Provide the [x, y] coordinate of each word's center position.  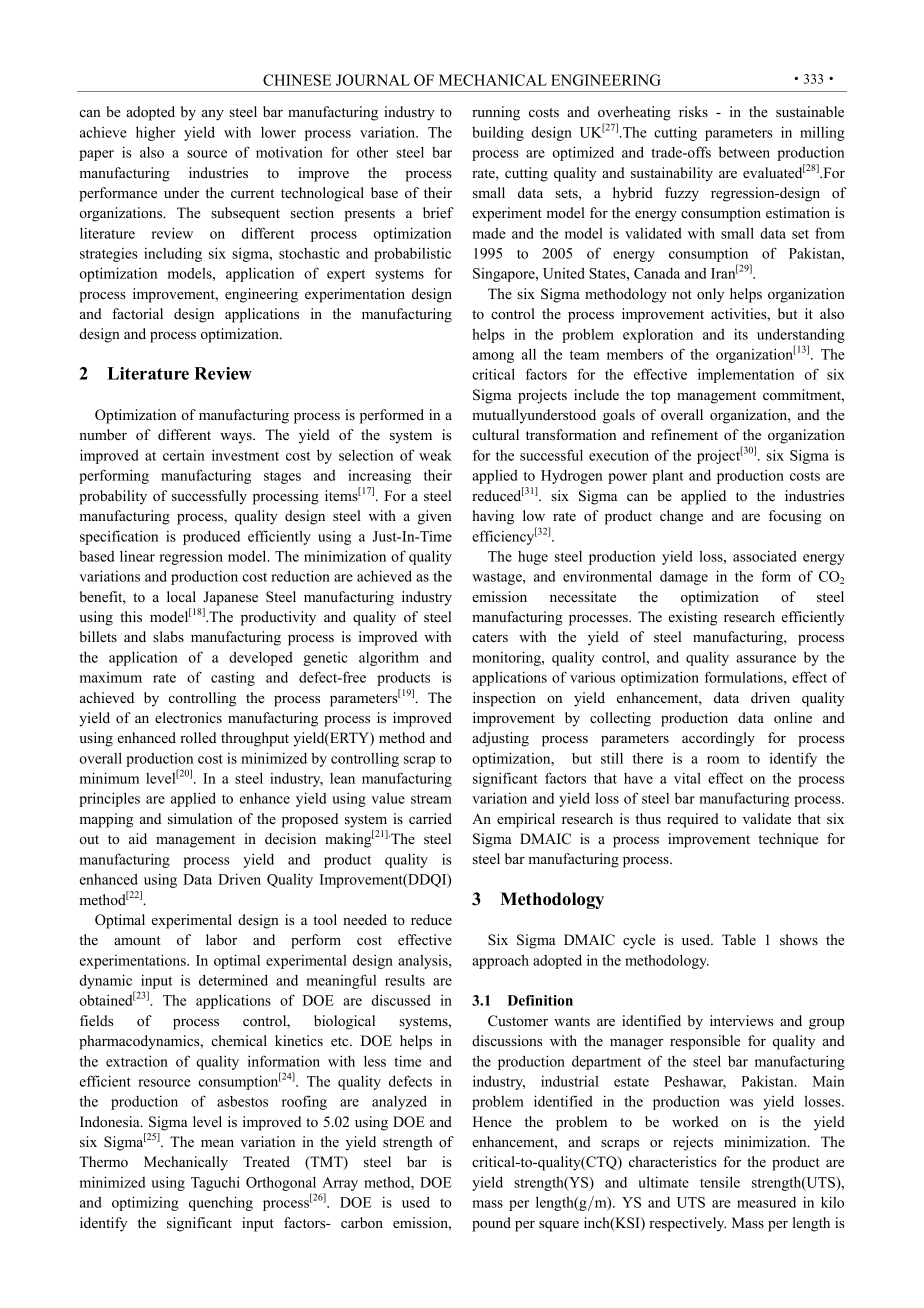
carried [430, 818]
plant [667, 476]
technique [788, 840]
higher [155, 133]
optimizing [145, 1203]
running [496, 113]
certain [184, 455]
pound [491, 1224]
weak [435, 455]
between [744, 152]
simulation [200, 818]
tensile [720, 1182]
